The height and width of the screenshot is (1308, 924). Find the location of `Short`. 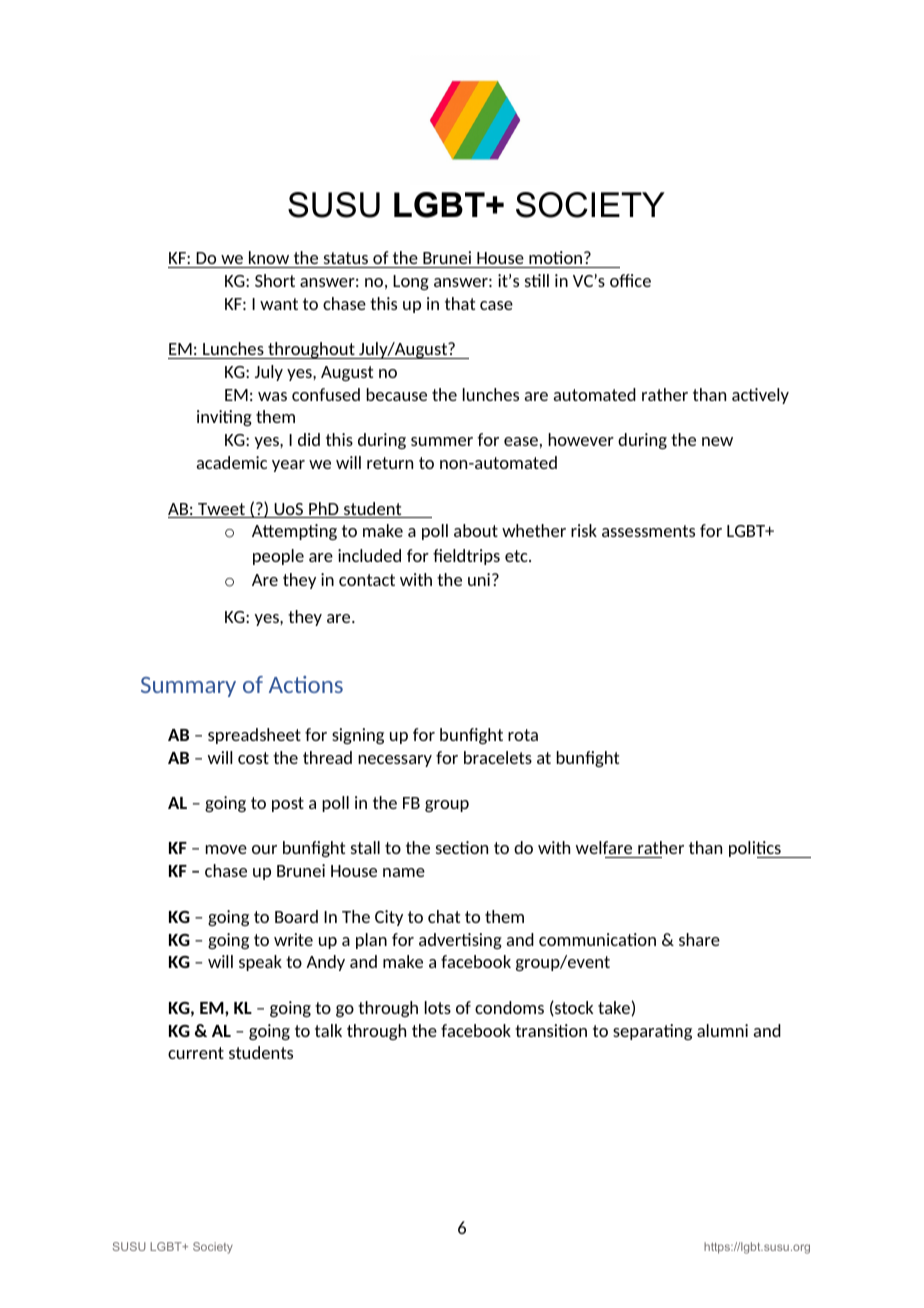

Short is located at coordinates (275, 280).
